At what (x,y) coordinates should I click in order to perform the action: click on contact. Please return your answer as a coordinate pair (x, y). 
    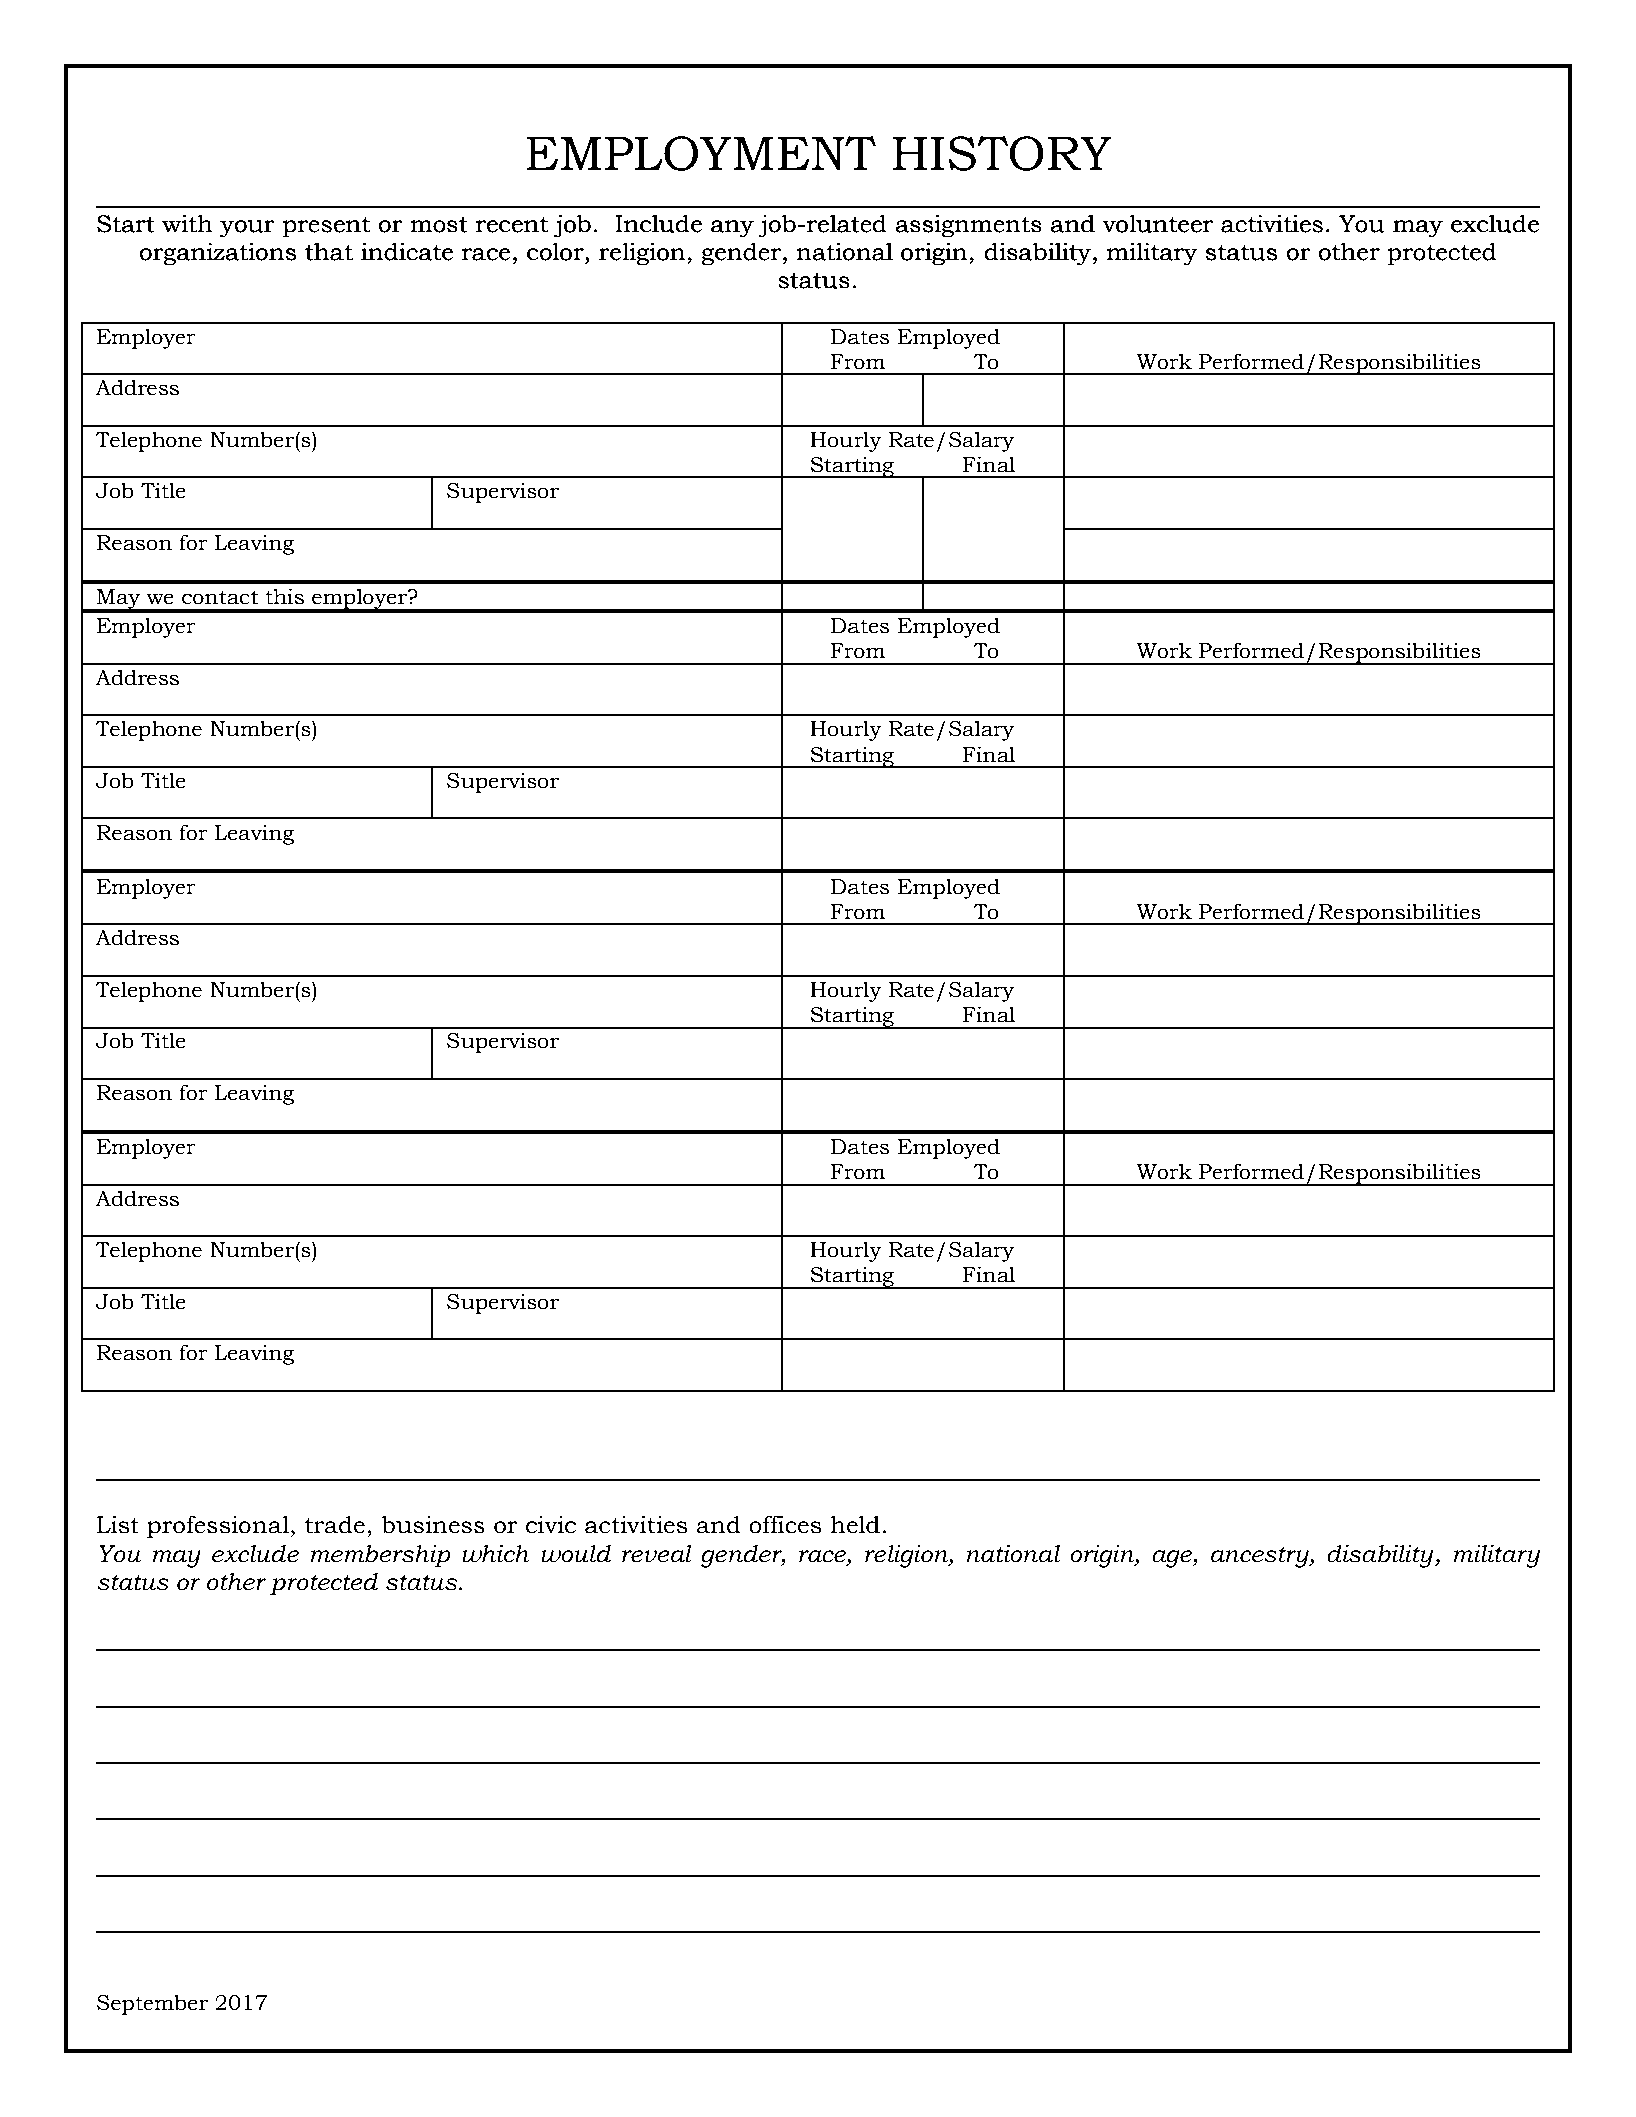
    Looking at the image, I should click on (220, 597).
